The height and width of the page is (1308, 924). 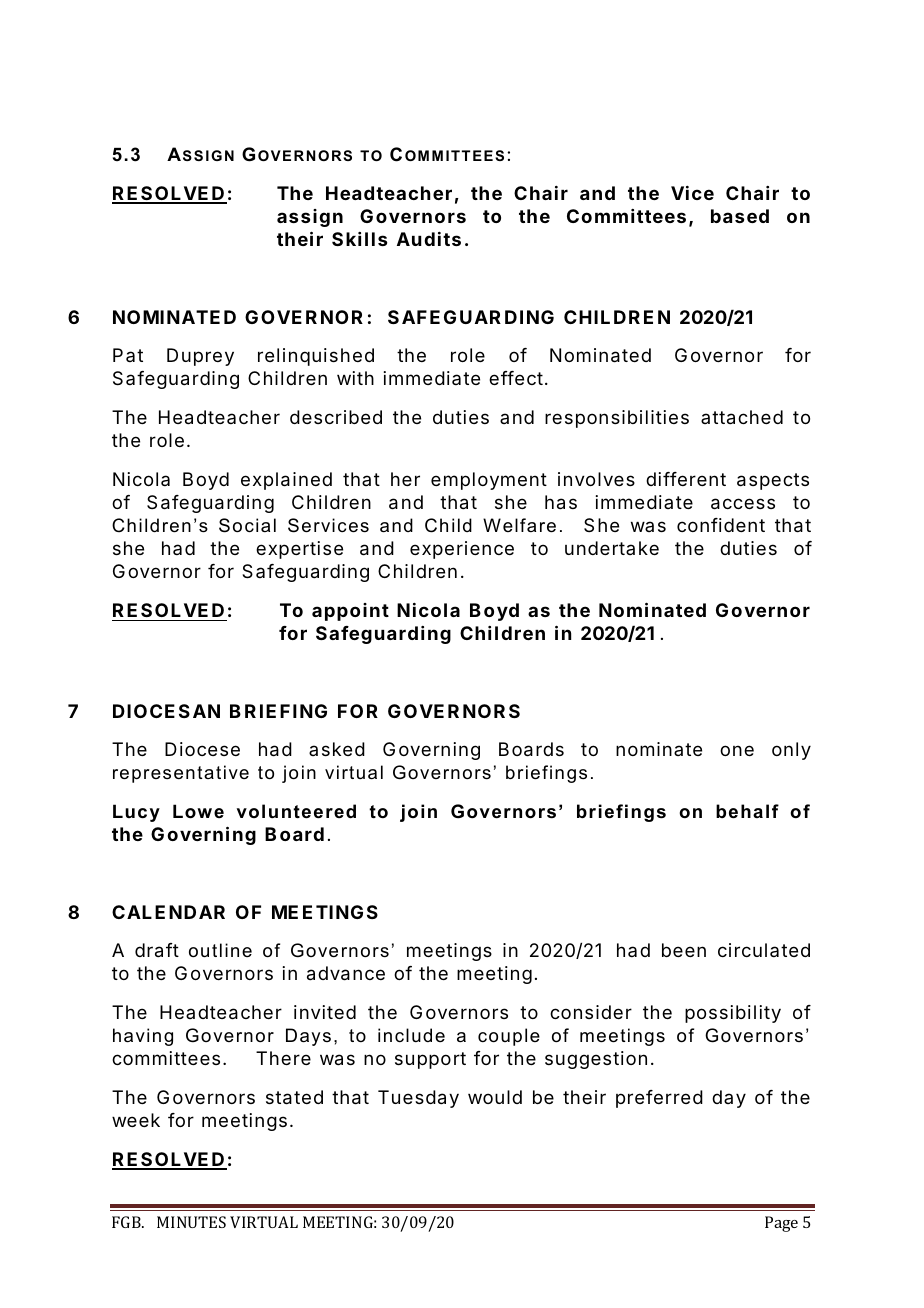 I want to click on been, so click(x=684, y=950).
